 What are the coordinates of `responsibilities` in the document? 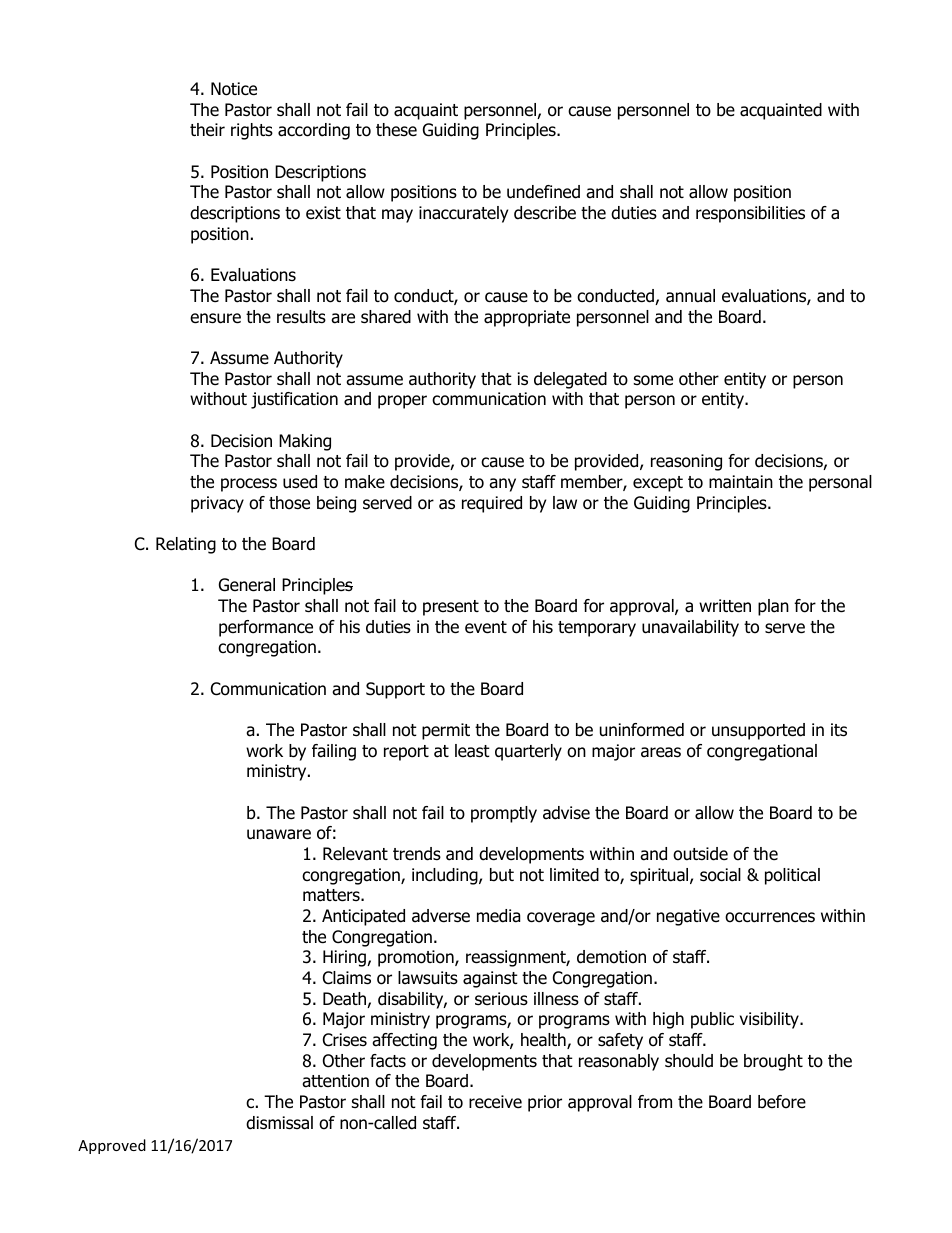 It's located at (750, 214).
